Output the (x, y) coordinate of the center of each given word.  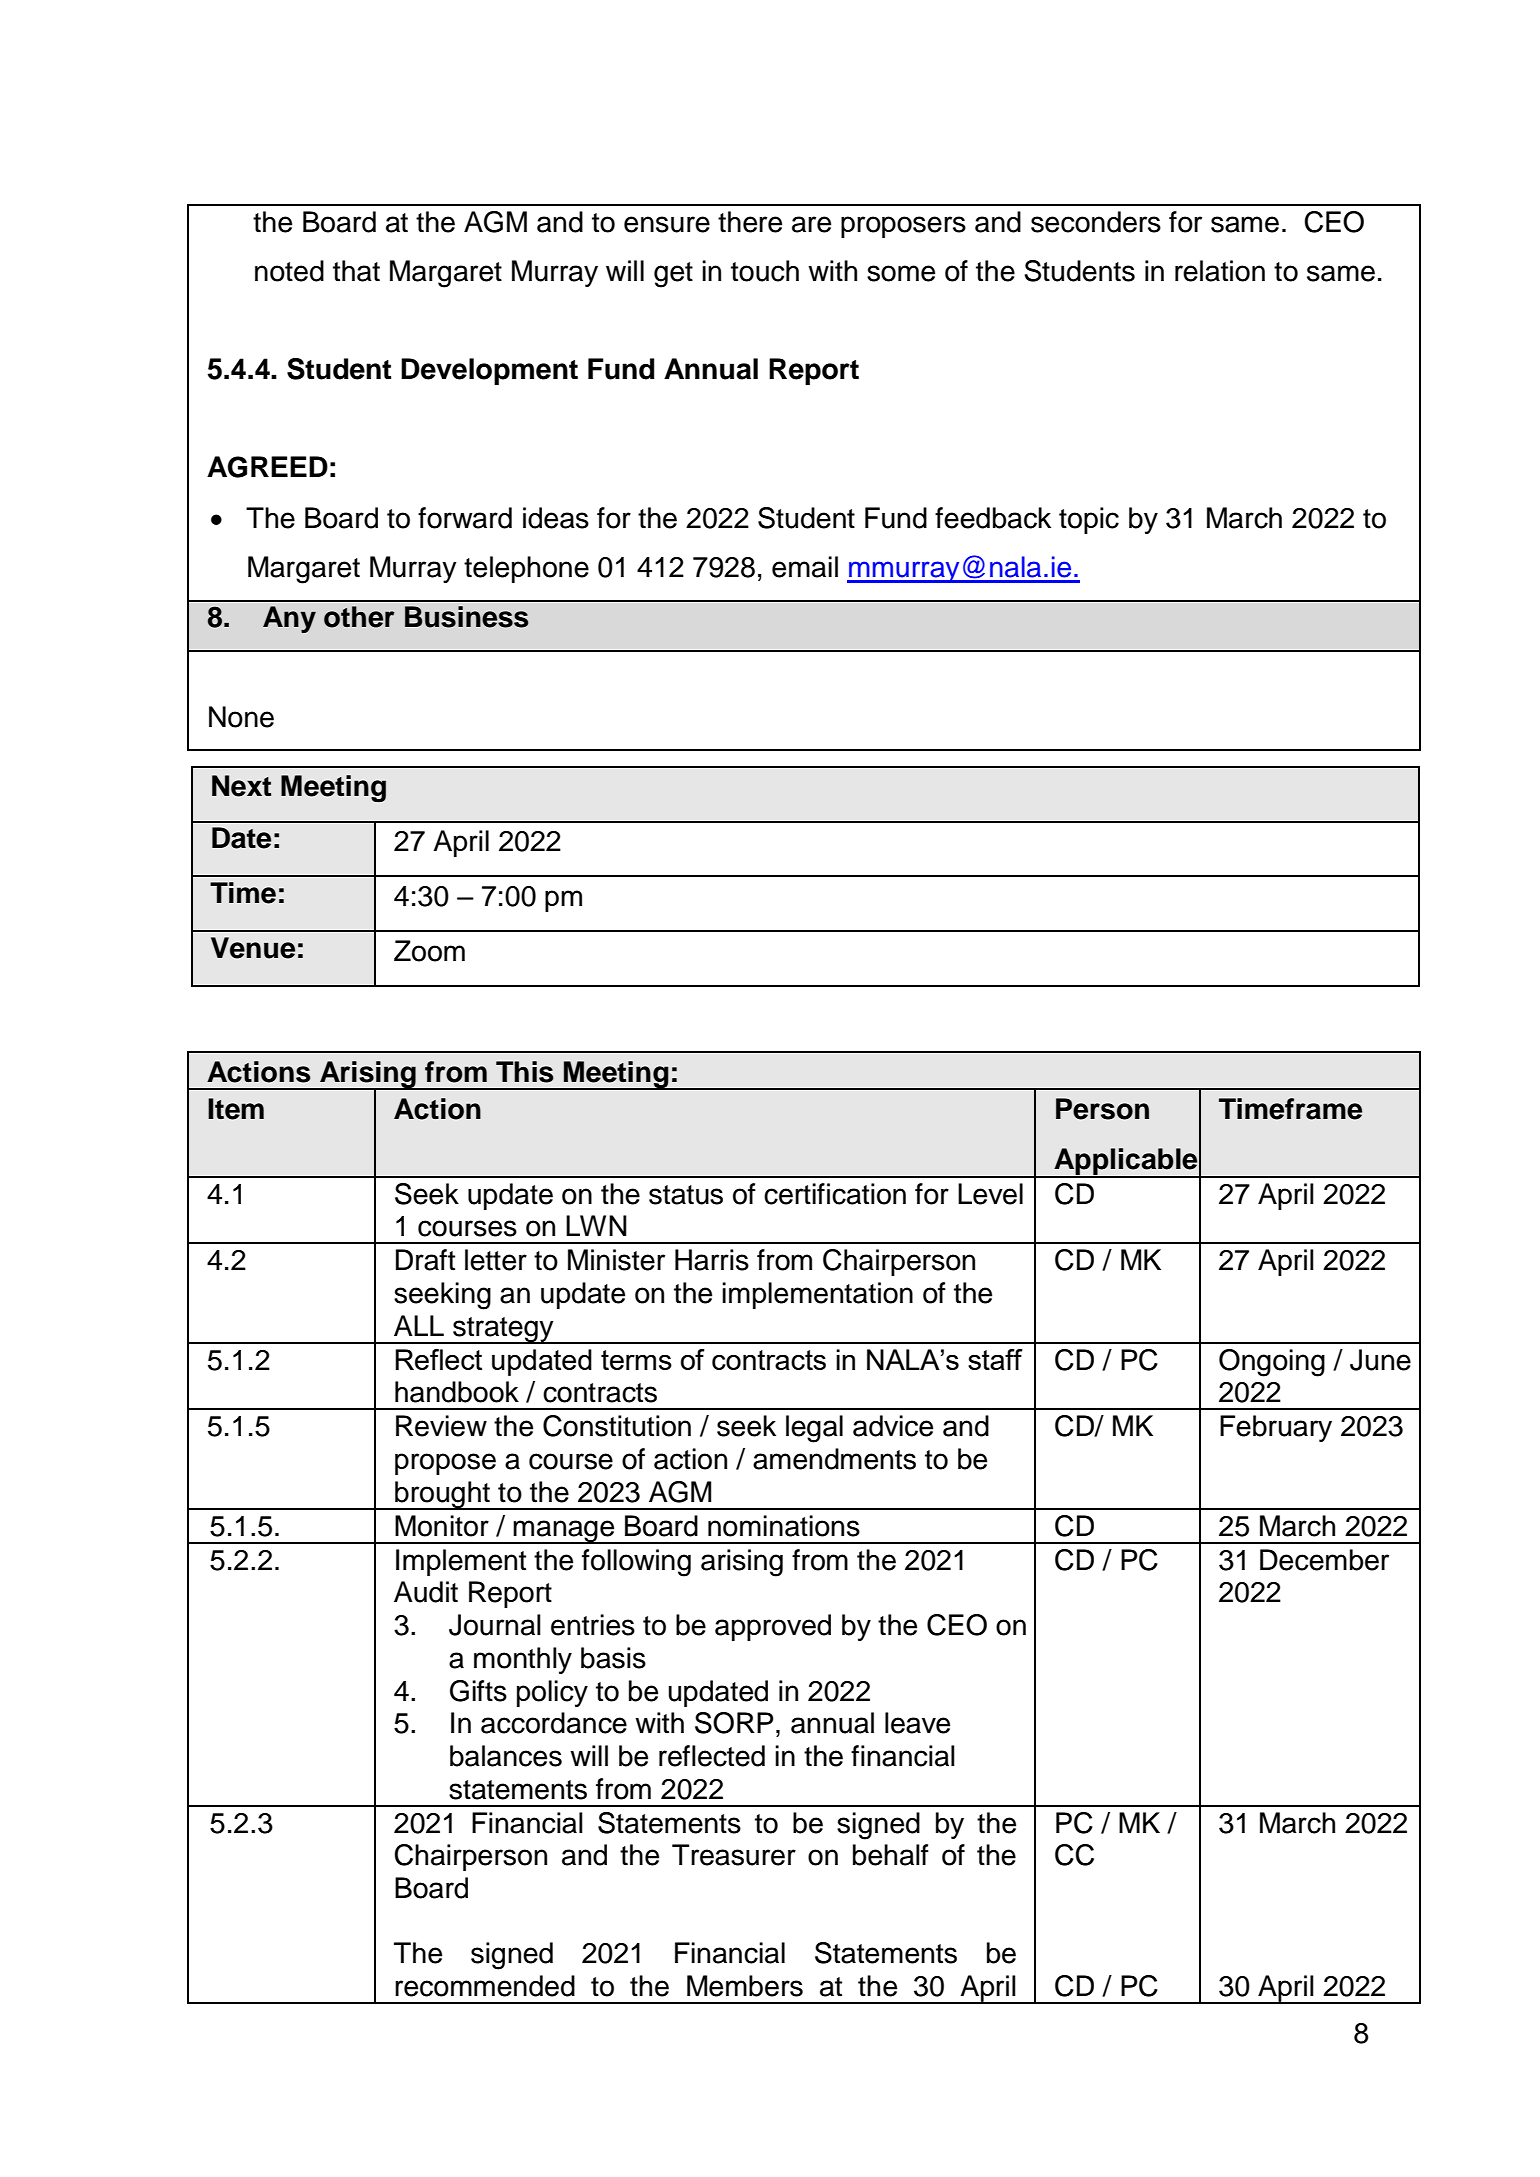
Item (236, 1109)
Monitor (442, 1526)
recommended (485, 1986)
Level (990, 1194)
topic (1089, 520)
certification (835, 1194)
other (359, 617)
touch (765, 271)
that (356, 271)
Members (745, 1986)
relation (1220, 271)
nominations (784, 1526)
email (805, 567)
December (1324, 1560)
